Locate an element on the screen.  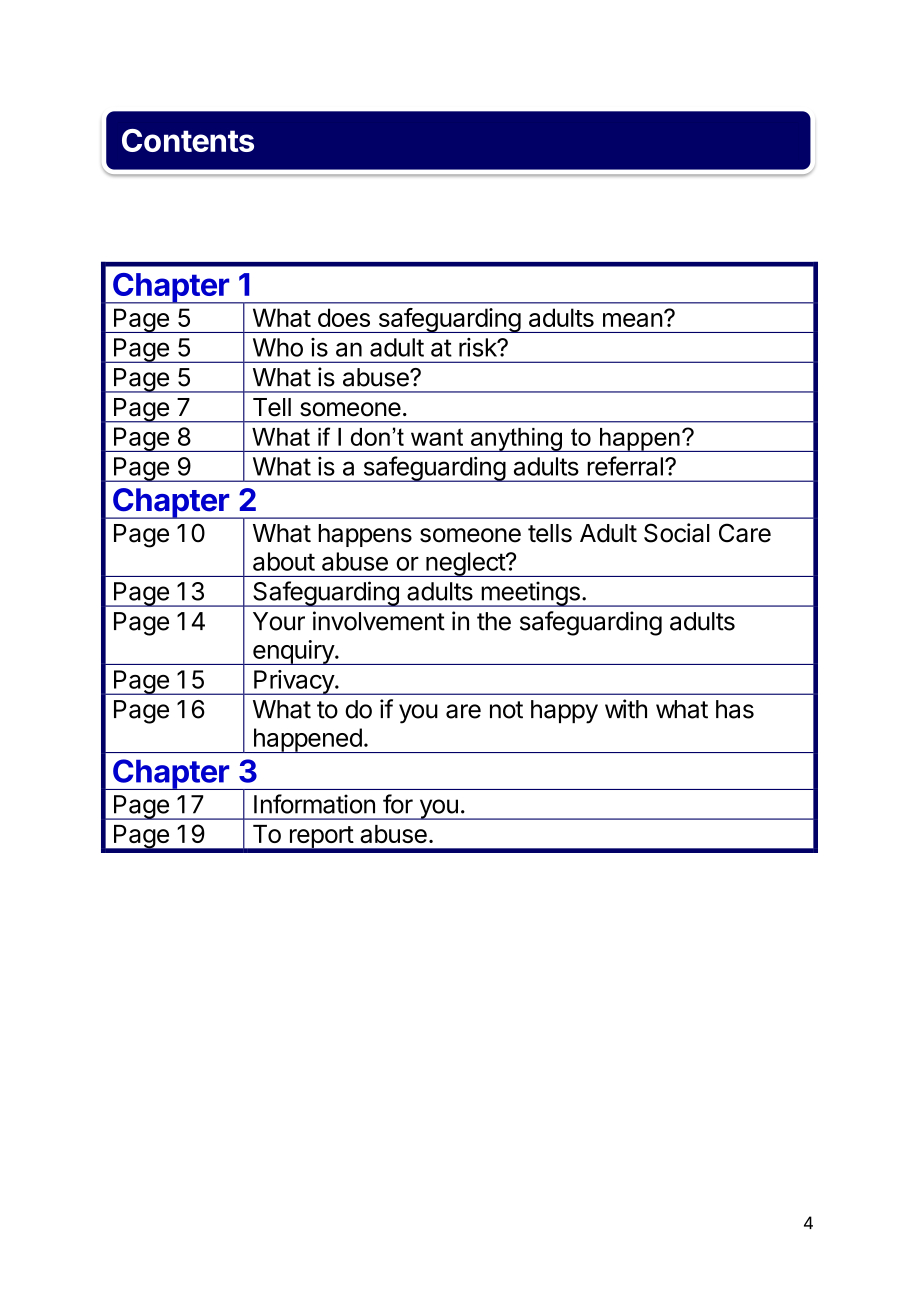
anything is located at coordinates (517, 440).
